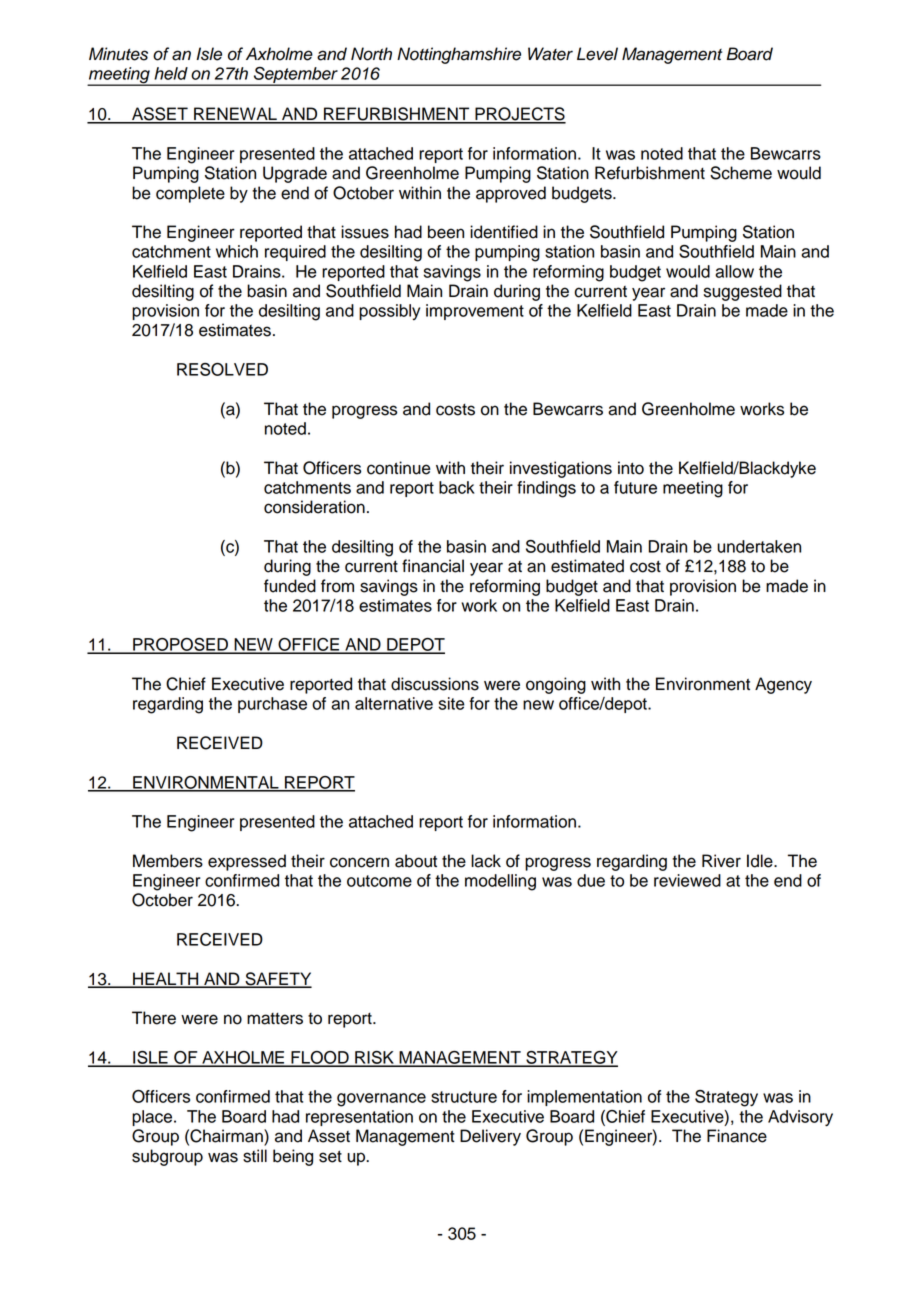 The height and width of the document is (1308, 924). I want to click on held, so click(171, 73).
